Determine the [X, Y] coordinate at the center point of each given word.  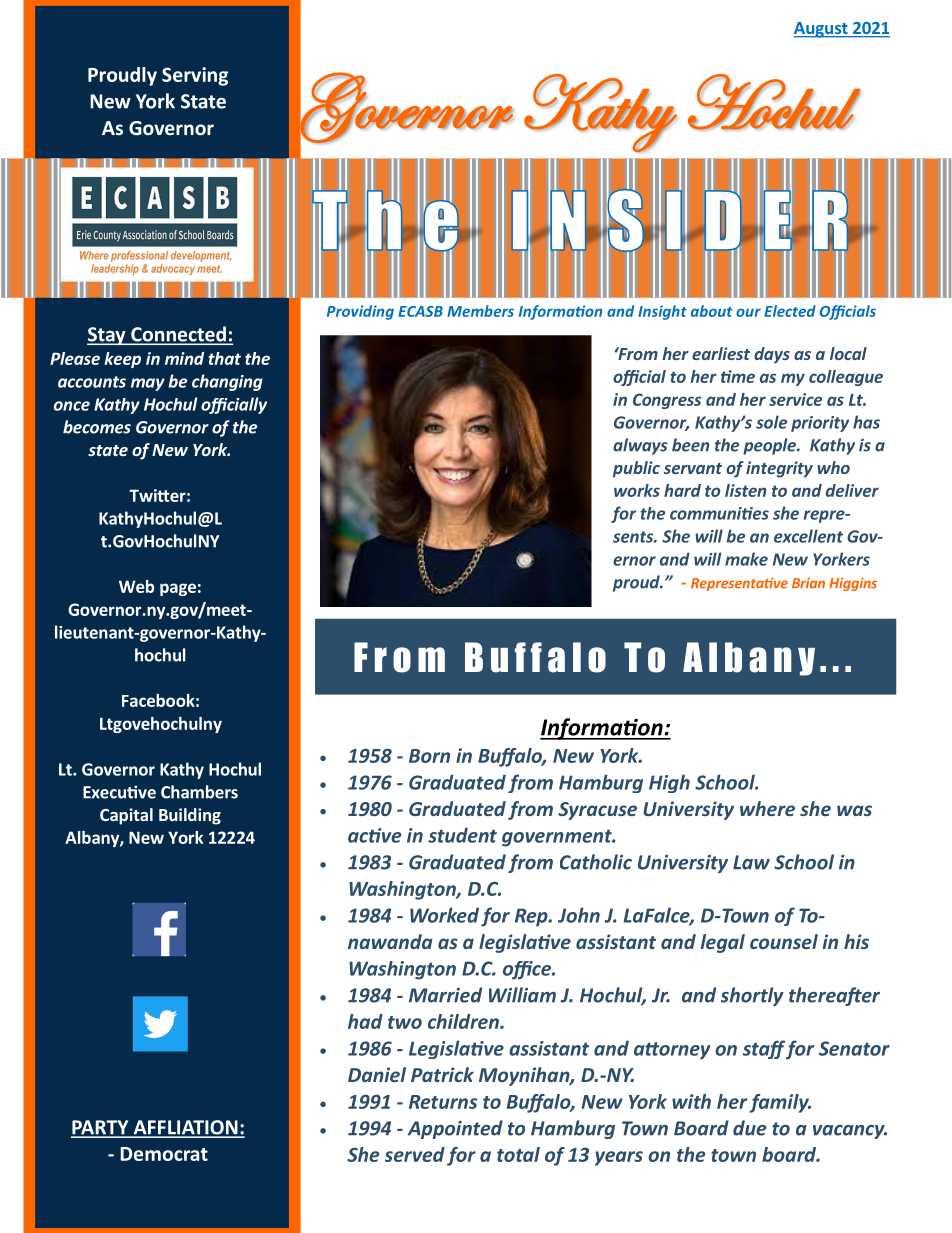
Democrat [164, 1154]
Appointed [455, 1129]
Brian [808, 583]
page [178, 589]
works [637, 490]
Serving [195, 76]
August [822, 30]
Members [480, 311]
